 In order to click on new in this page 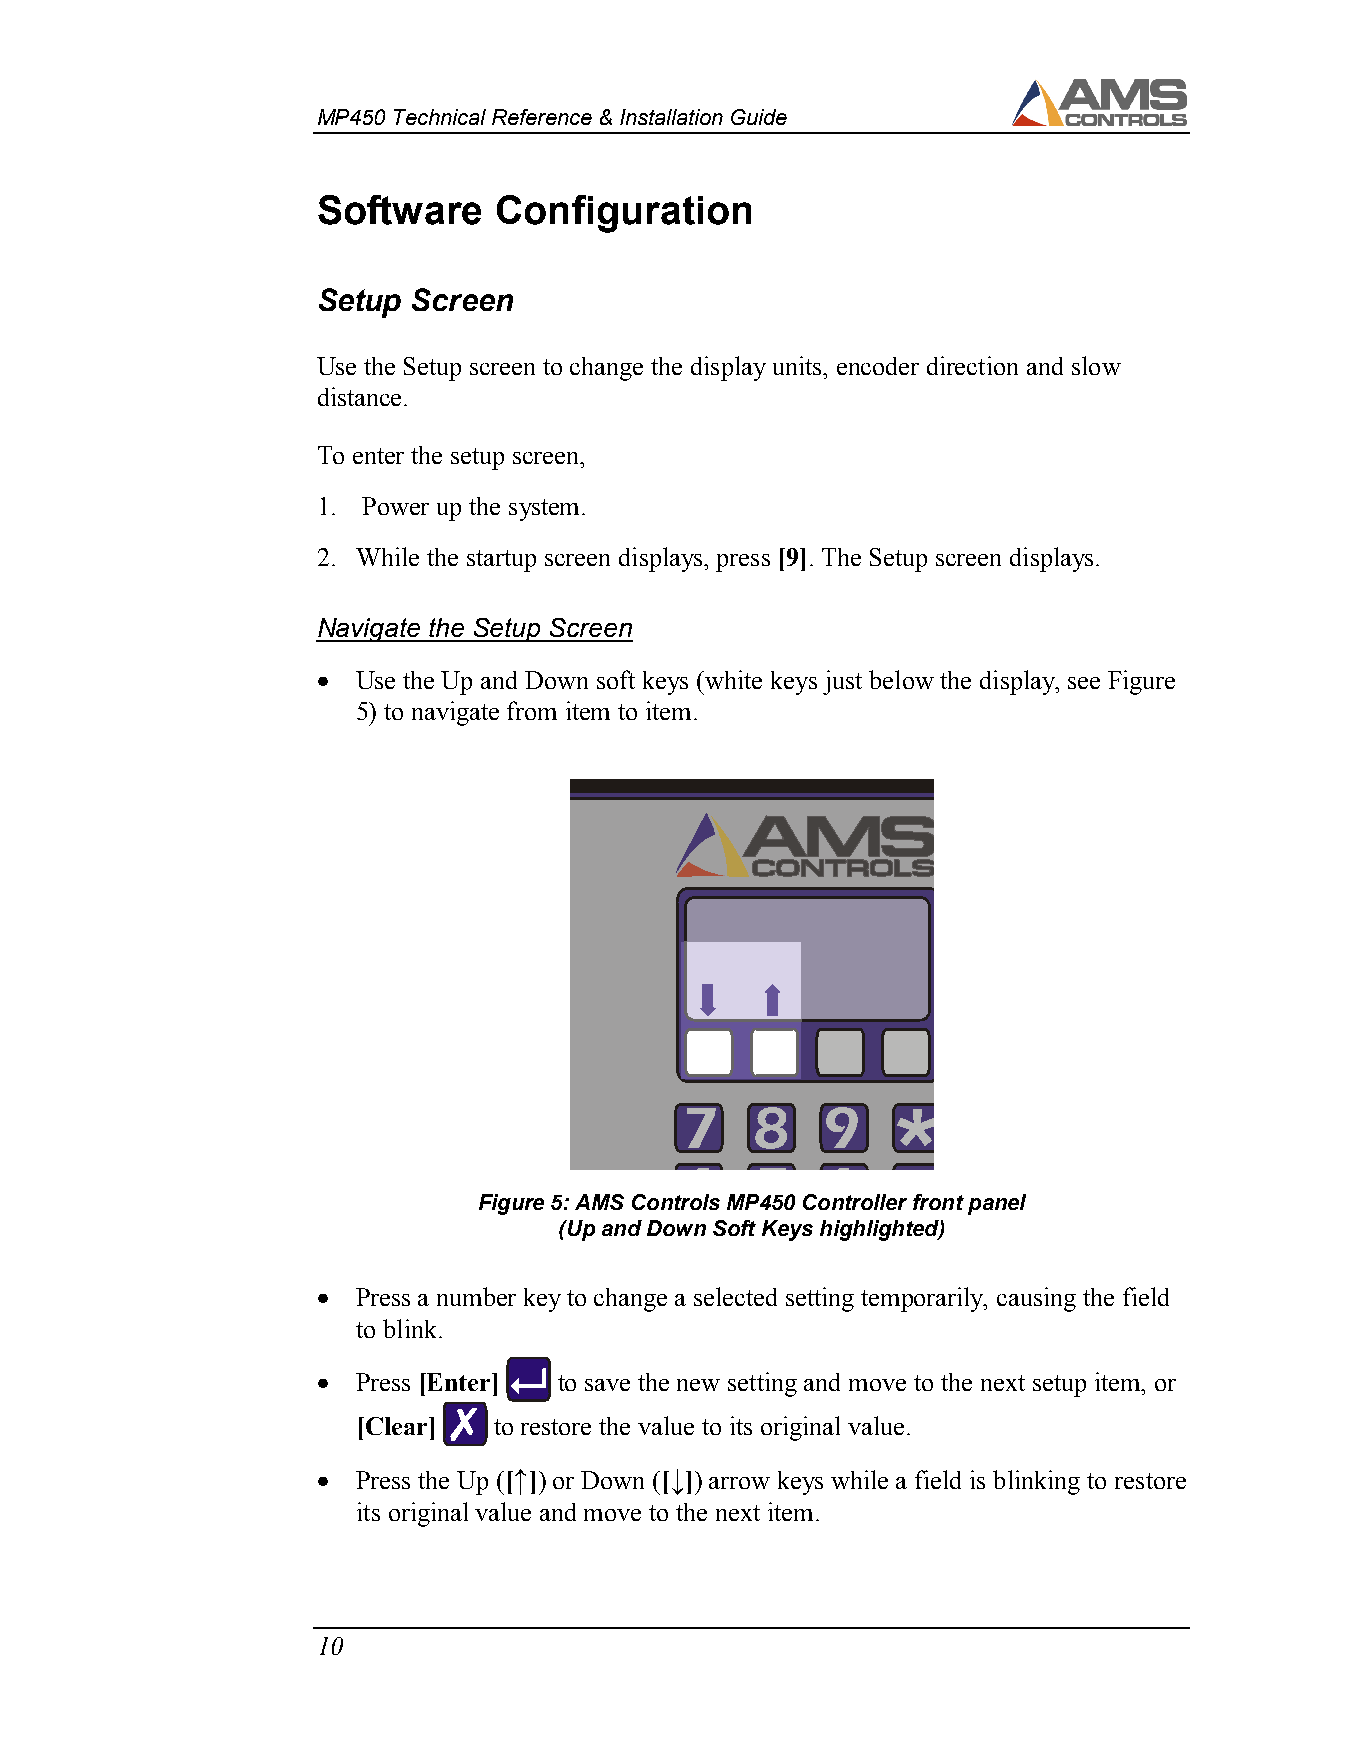, I will do `click(698, 1385)`.
